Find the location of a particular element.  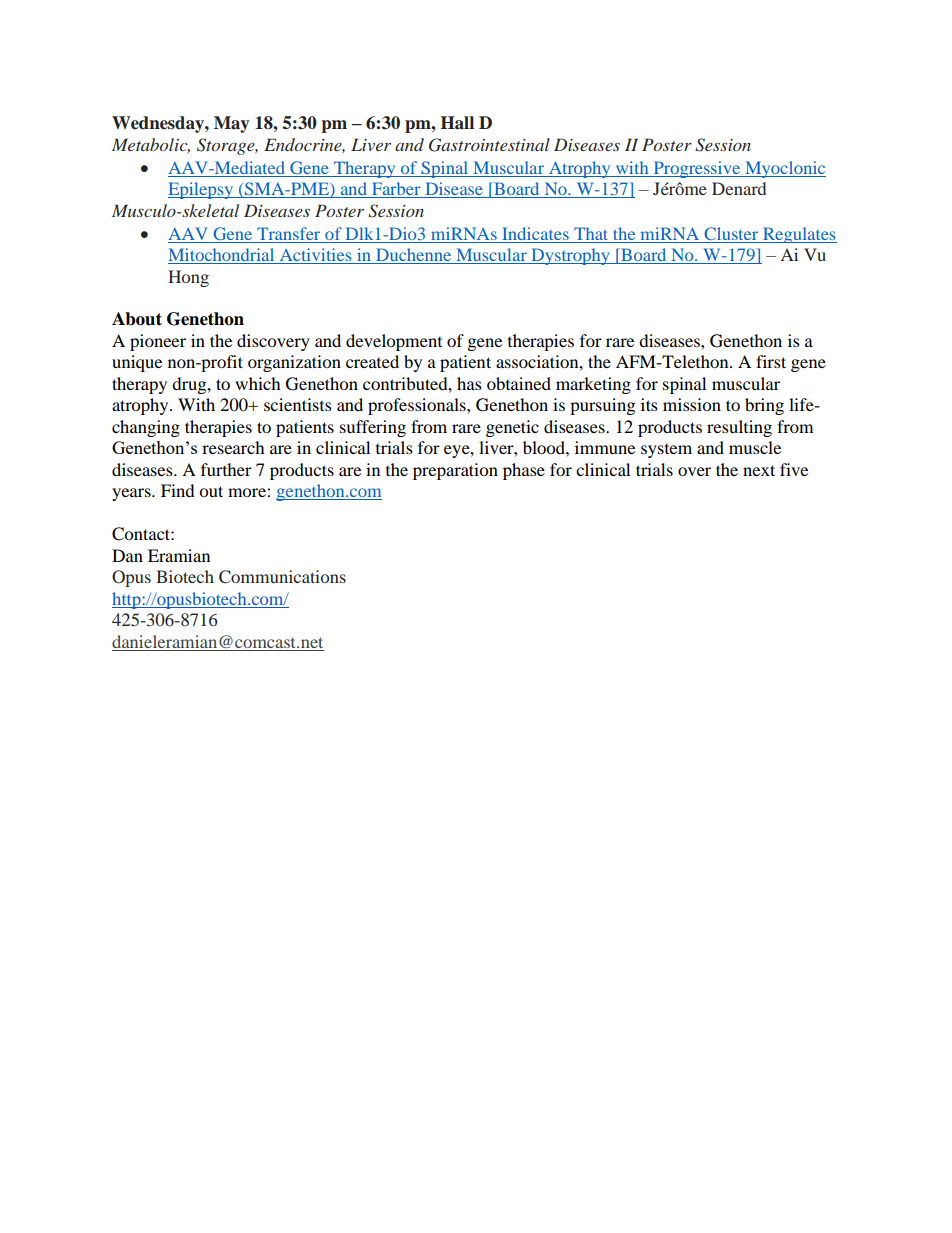

Hong is located at coordinates (188, 278).
